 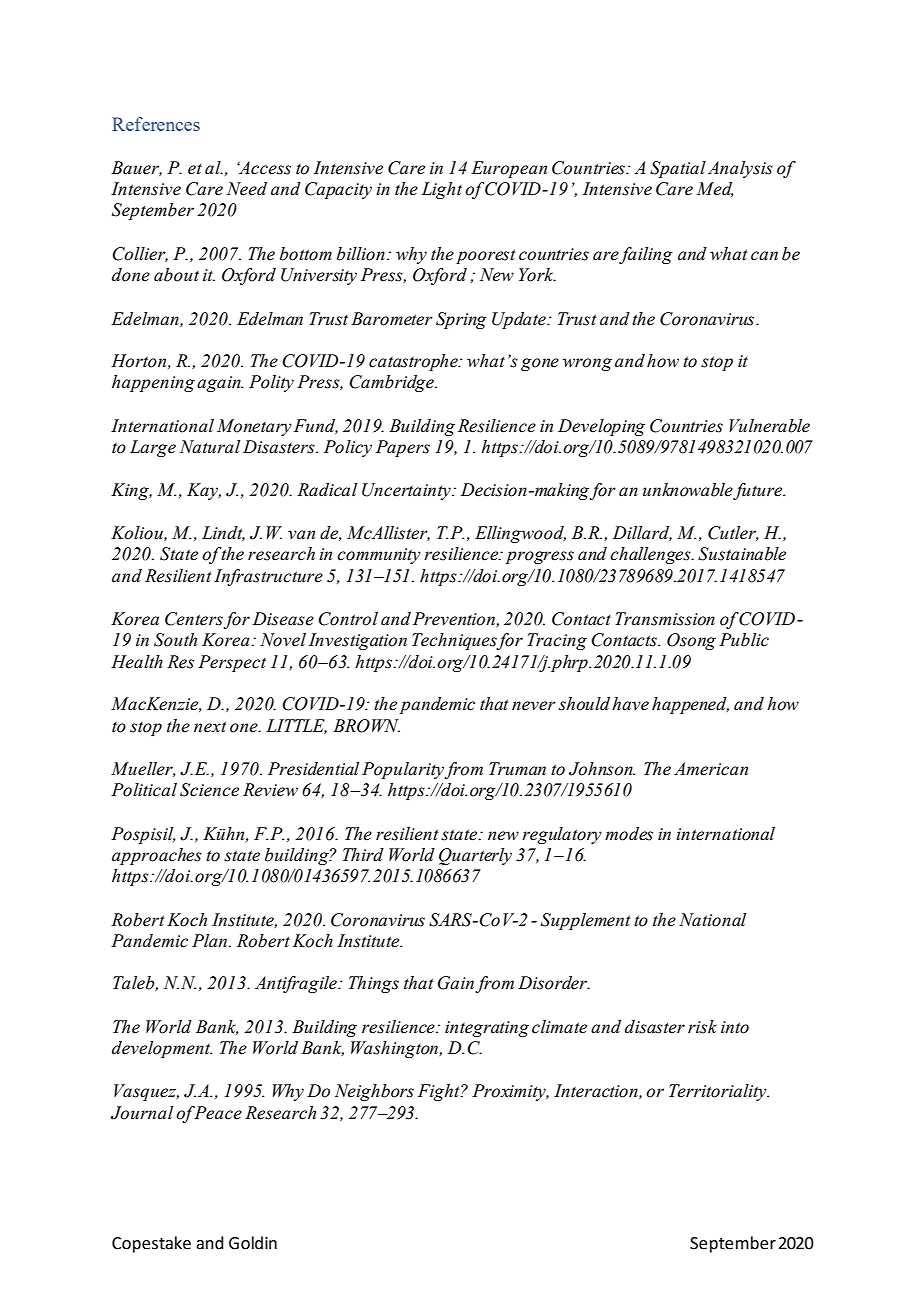 I want to click on Goldin, so click(x=253, y=1243).
